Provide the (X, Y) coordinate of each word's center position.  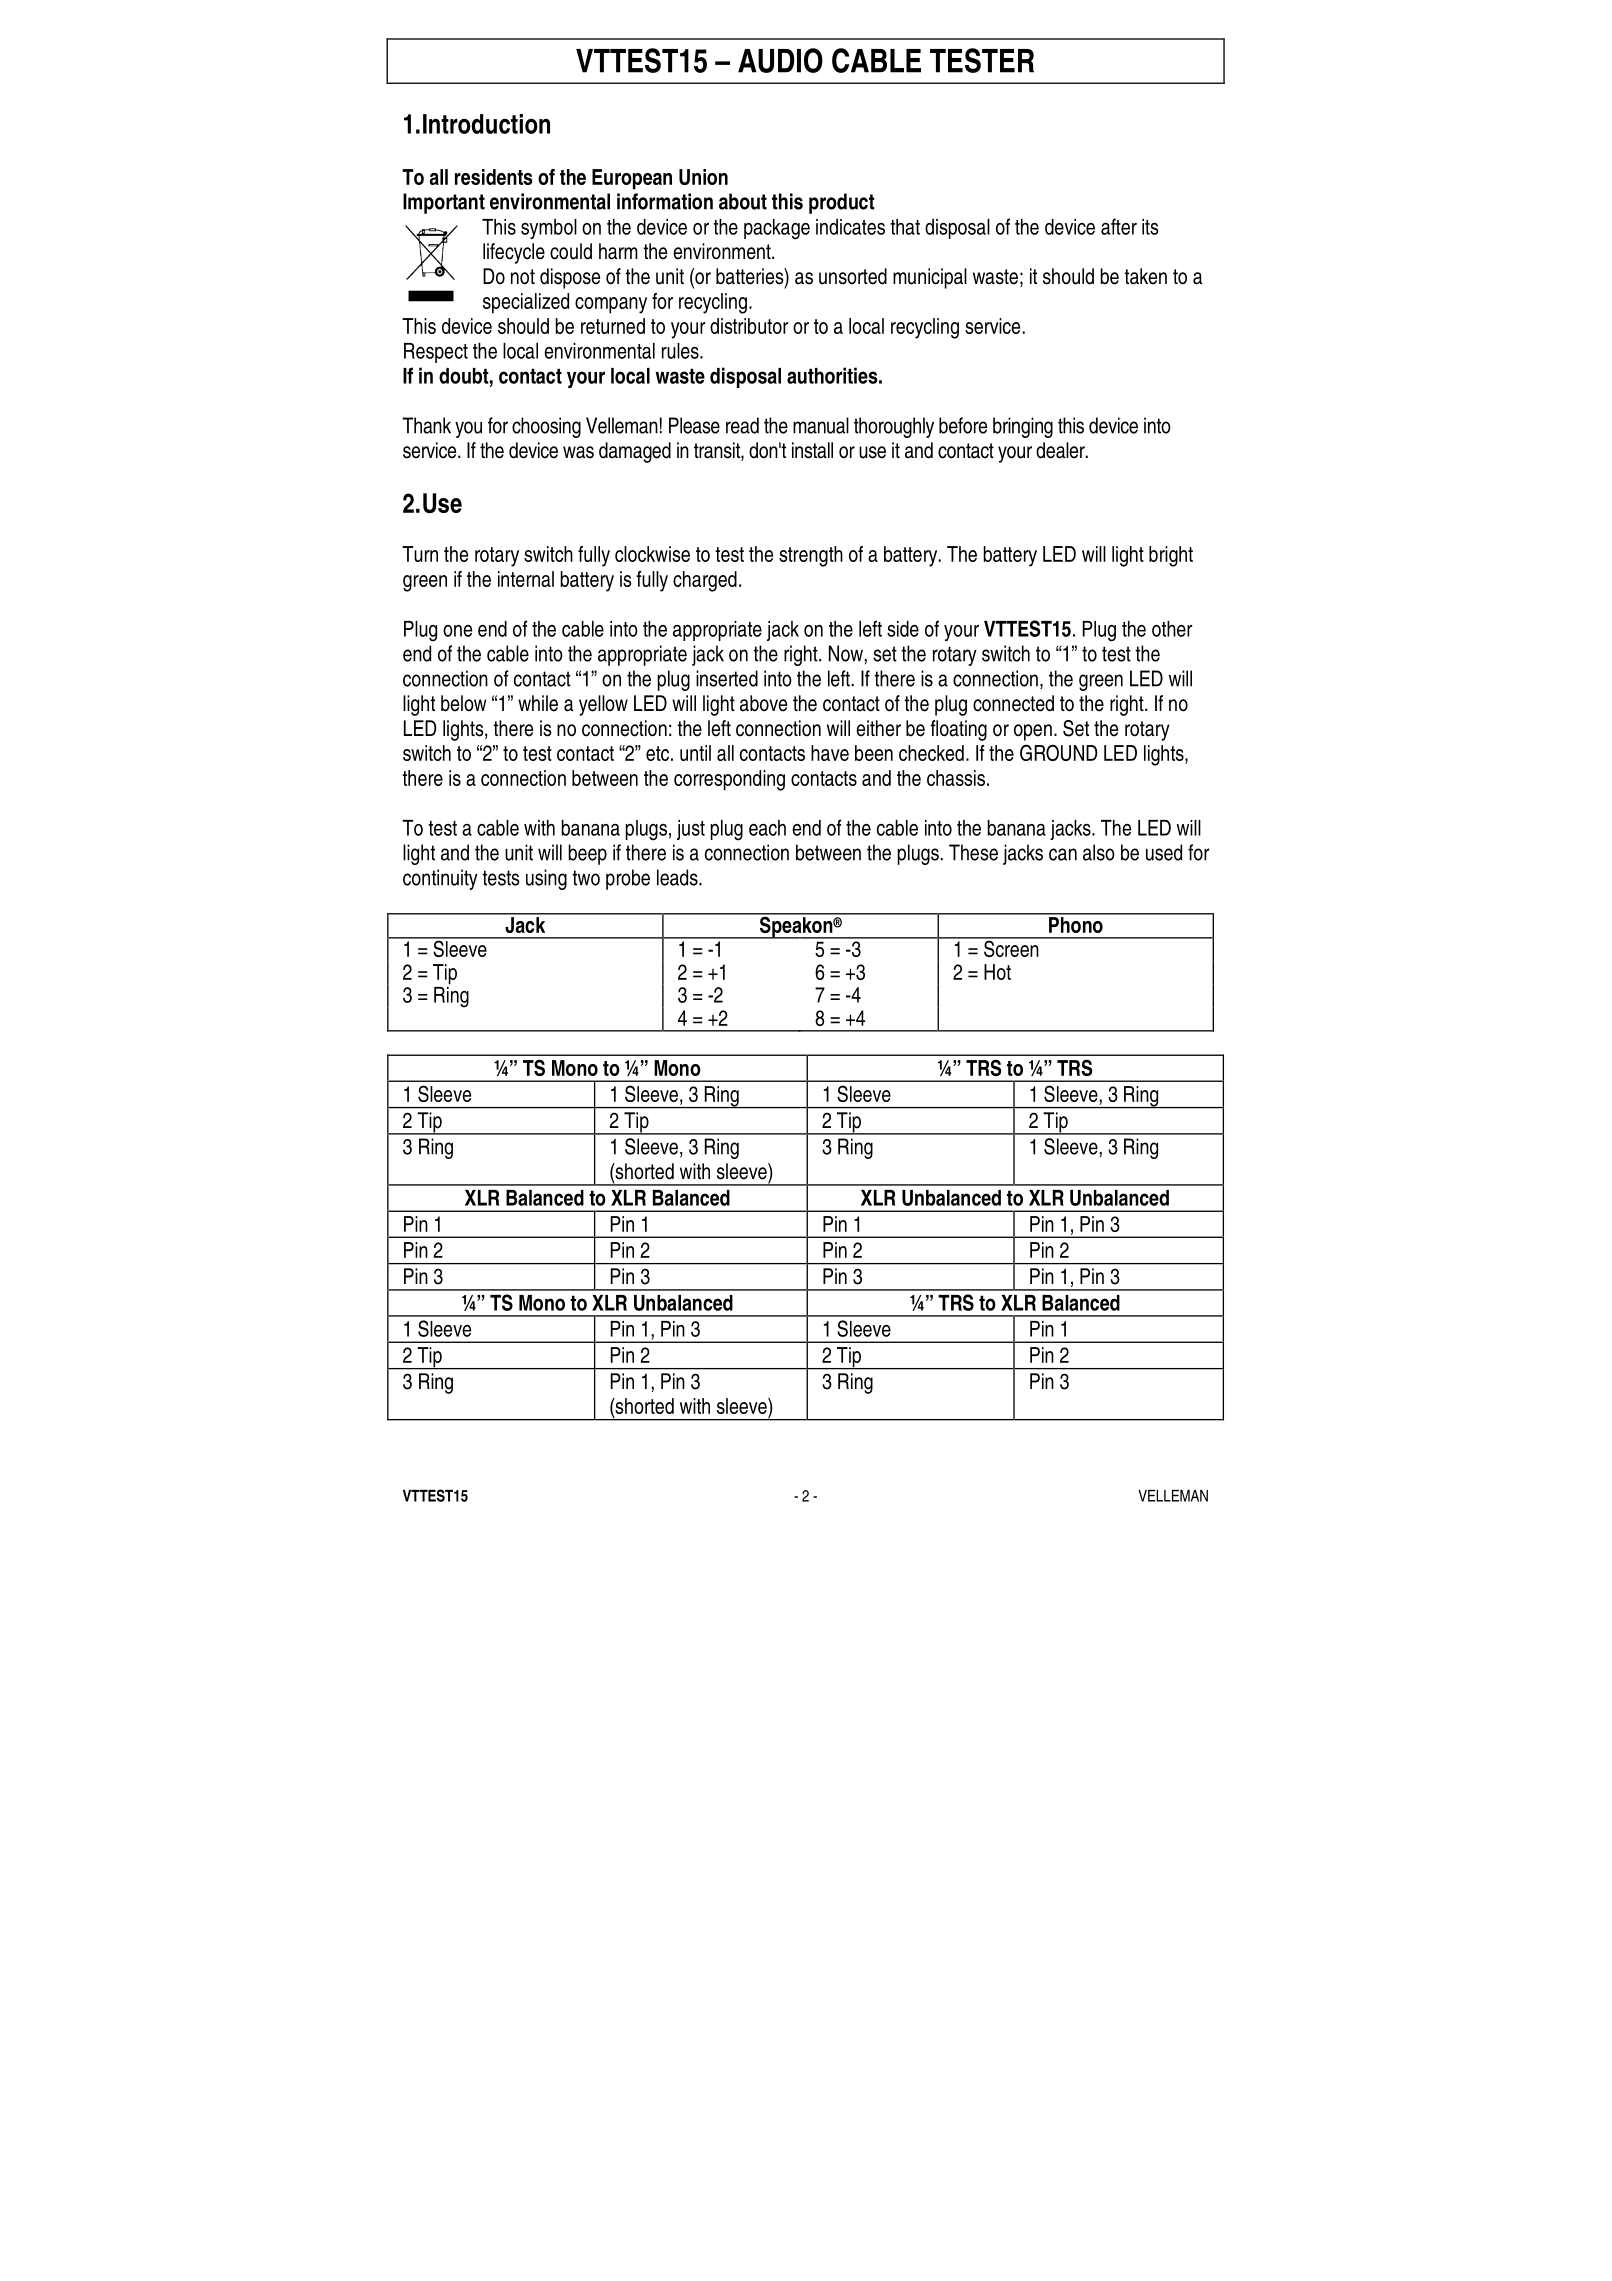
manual (821, 425)
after (1119, 226)
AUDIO (780, 60)
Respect (436, 353)
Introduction (486, 124)
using (546, 879)
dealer (1061, 450)
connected (1013, 703)
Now (847, 653)
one (457, 631)
